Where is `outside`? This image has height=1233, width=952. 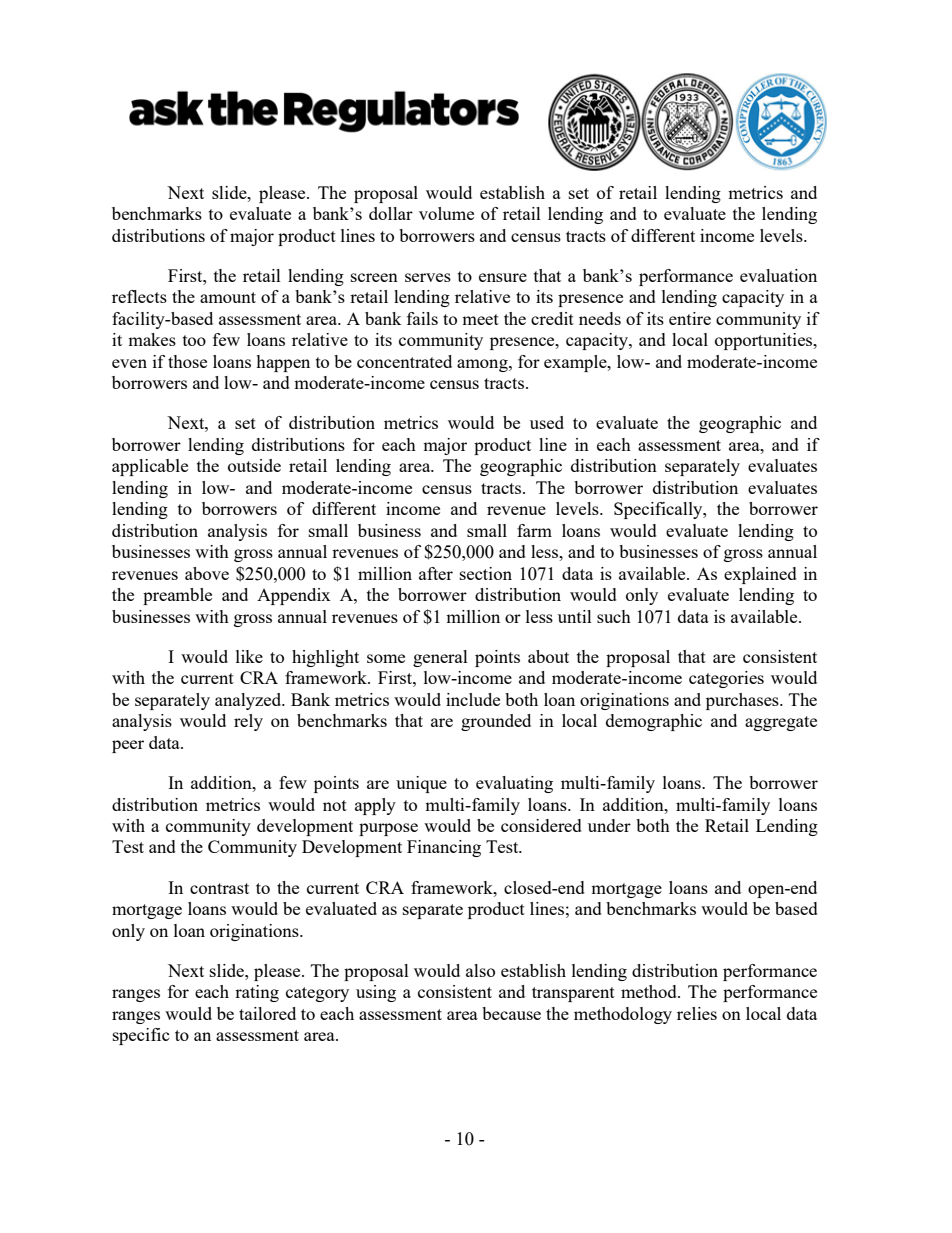 outside is located at coordinates (254, 465).
